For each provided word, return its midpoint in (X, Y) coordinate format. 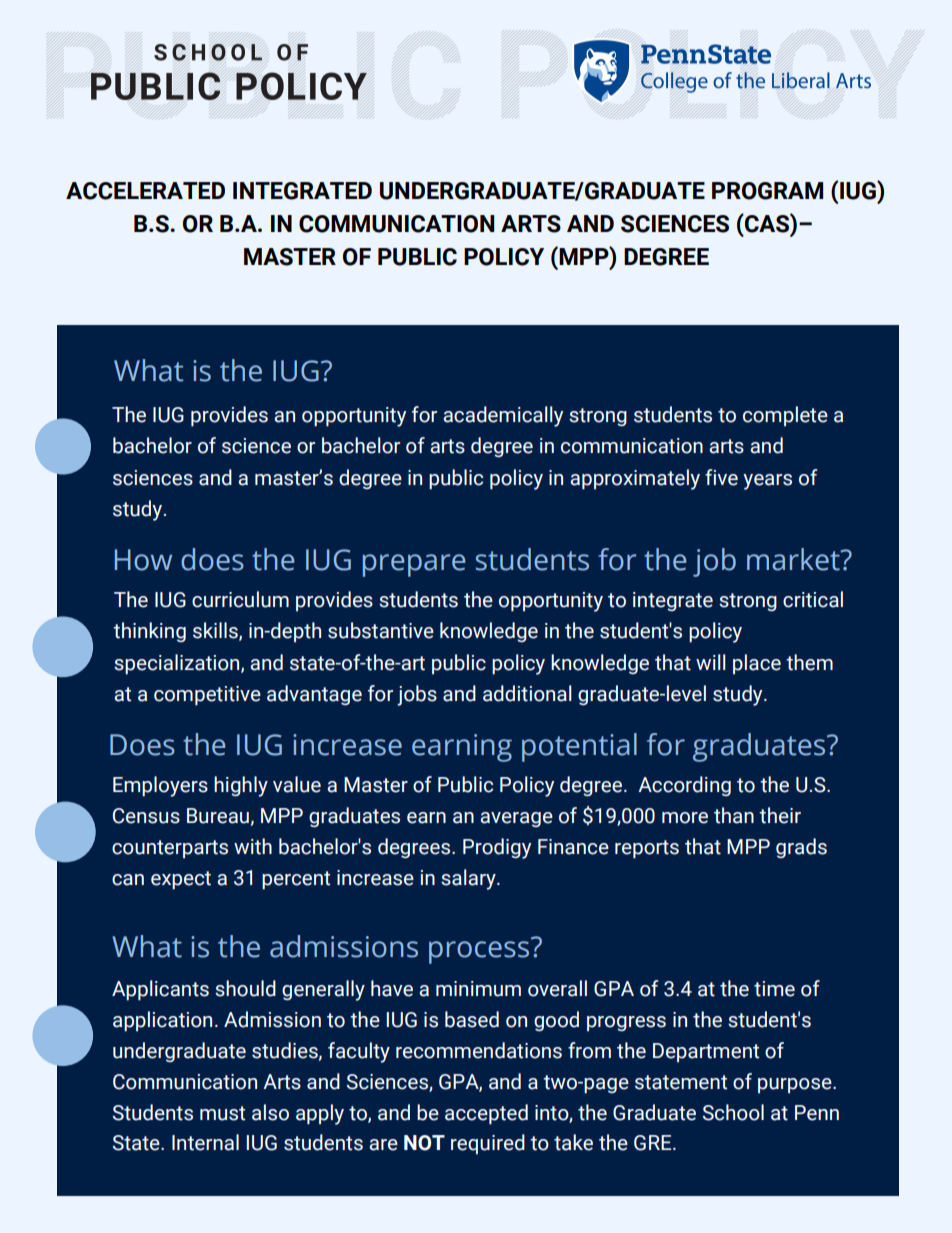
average (516, 819)
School (733, 1112)
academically (503, 416)
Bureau (218, 816)
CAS (767, 223)
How (143, 560)
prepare (414, 565)
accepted (486, 1114)
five (721, 477)
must (222, 1113)
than (734, 815)
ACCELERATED (145, 191)
